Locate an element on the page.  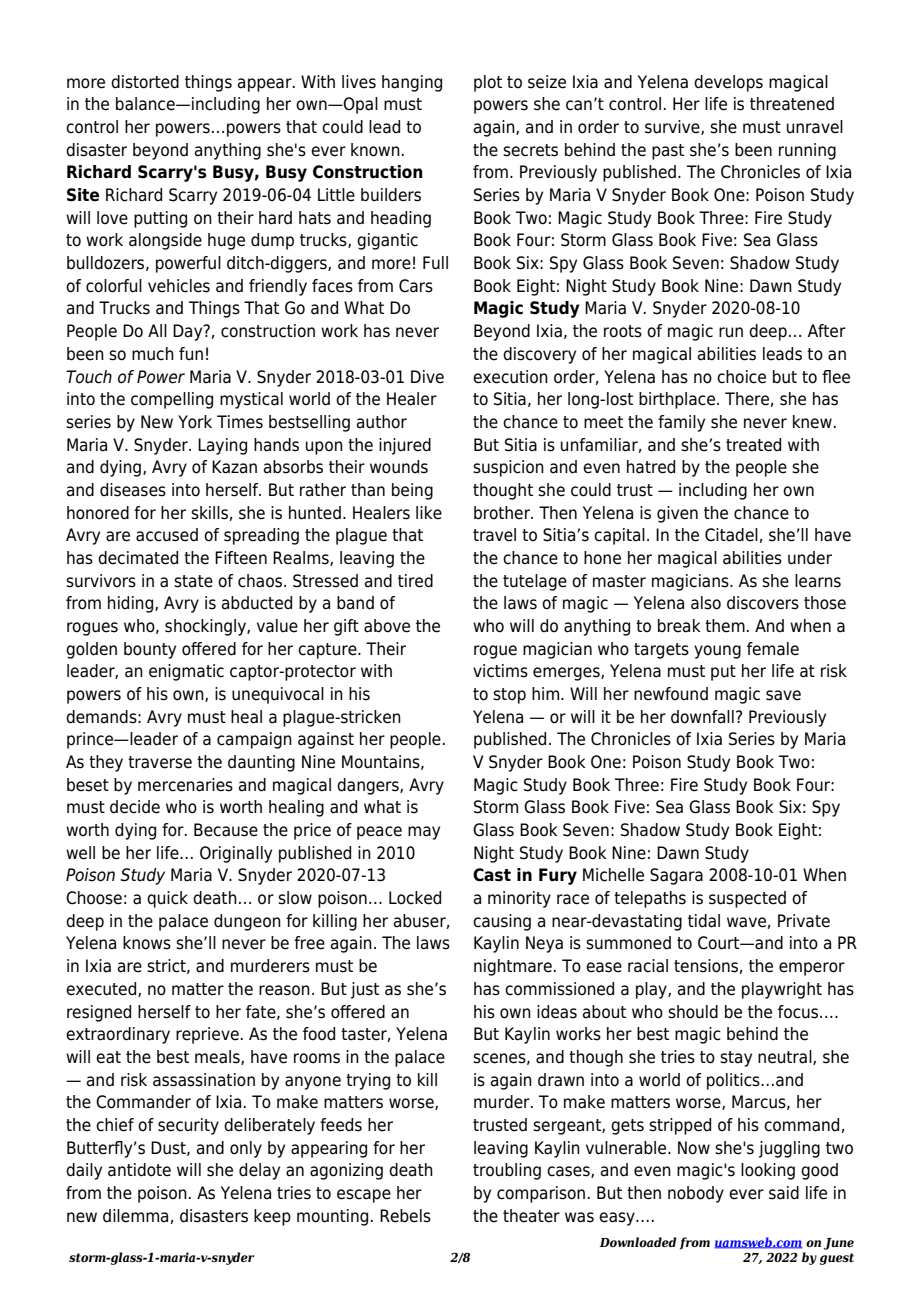
plot is located at coordinates (488, 83).
